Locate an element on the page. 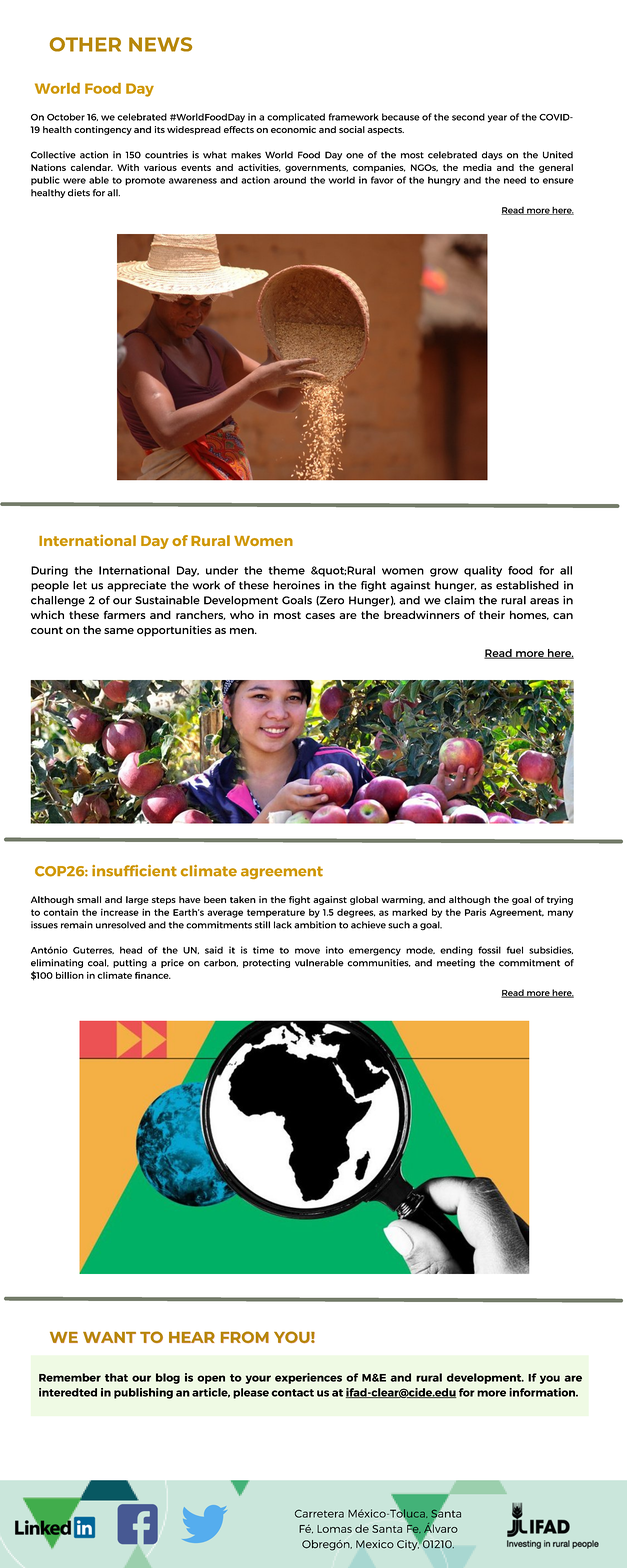 The image size is (627, 1568). contingency is located at coordinates (103, 130).
